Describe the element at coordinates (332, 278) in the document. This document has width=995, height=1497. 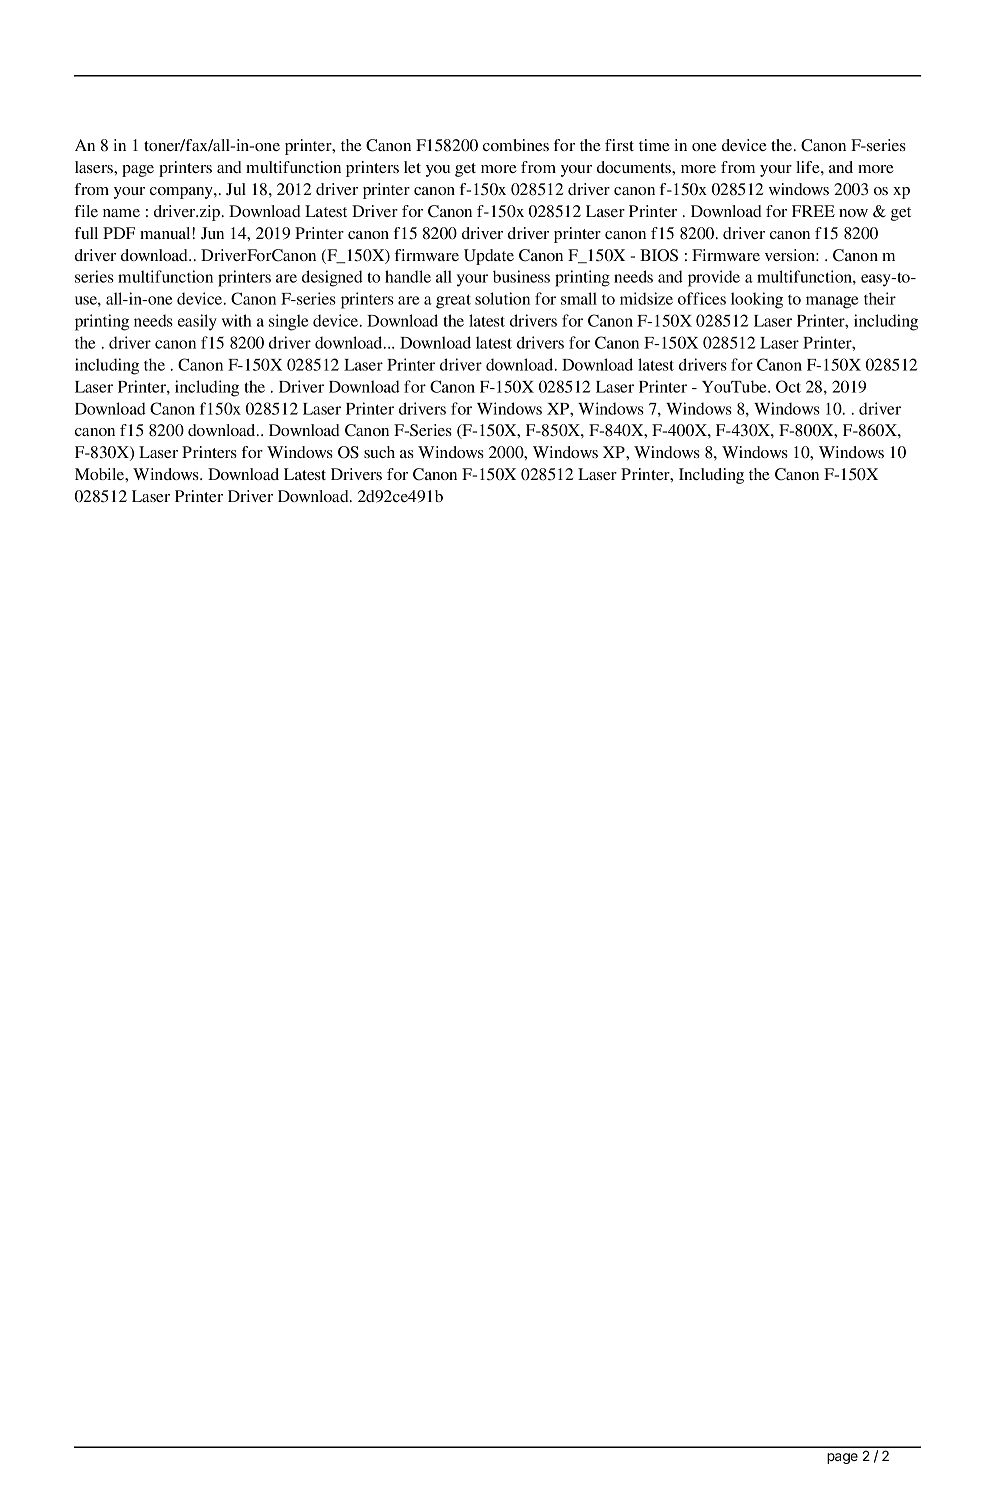
I see `designed` at that location.
